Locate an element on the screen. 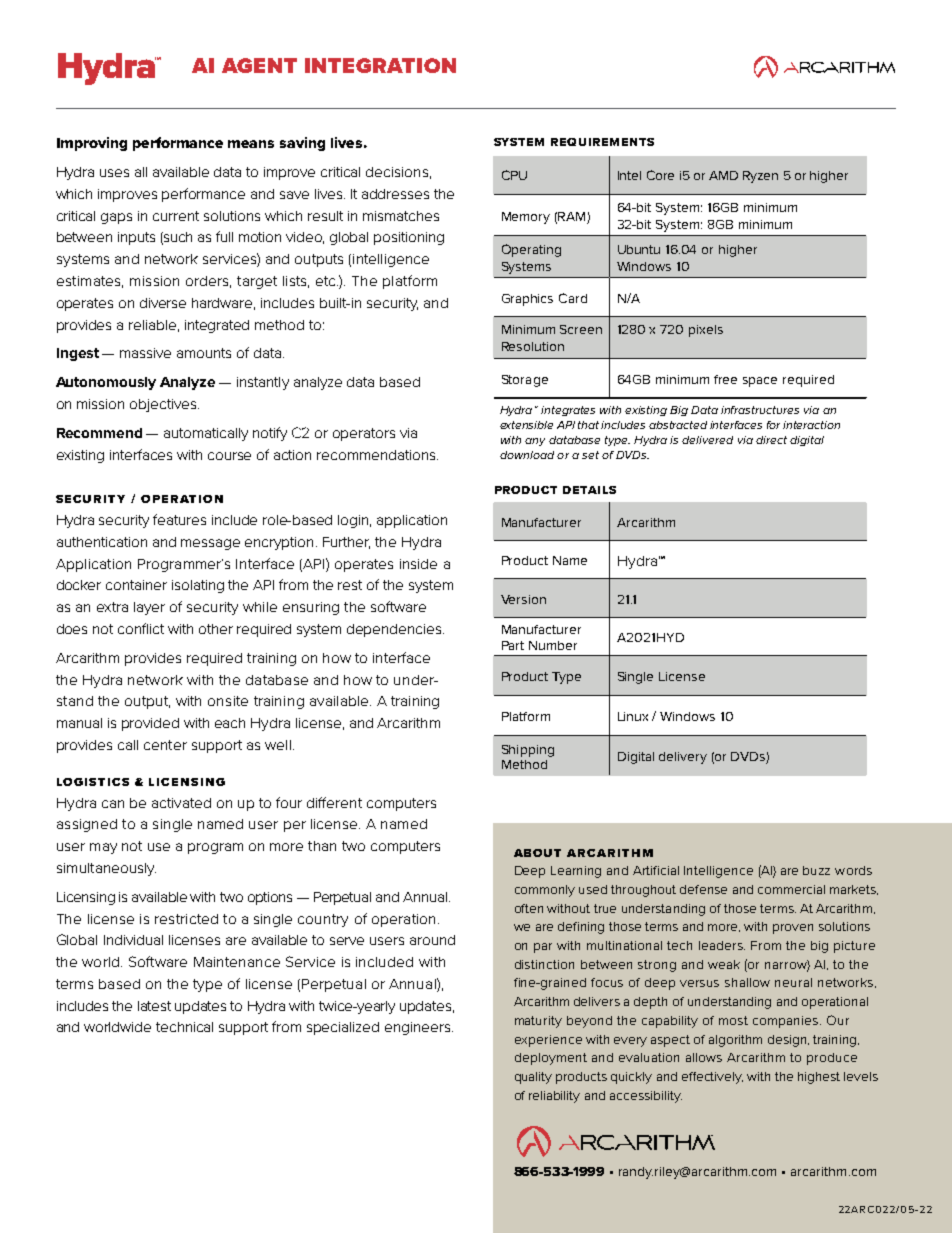  download is located at coordinates (527, 455).
